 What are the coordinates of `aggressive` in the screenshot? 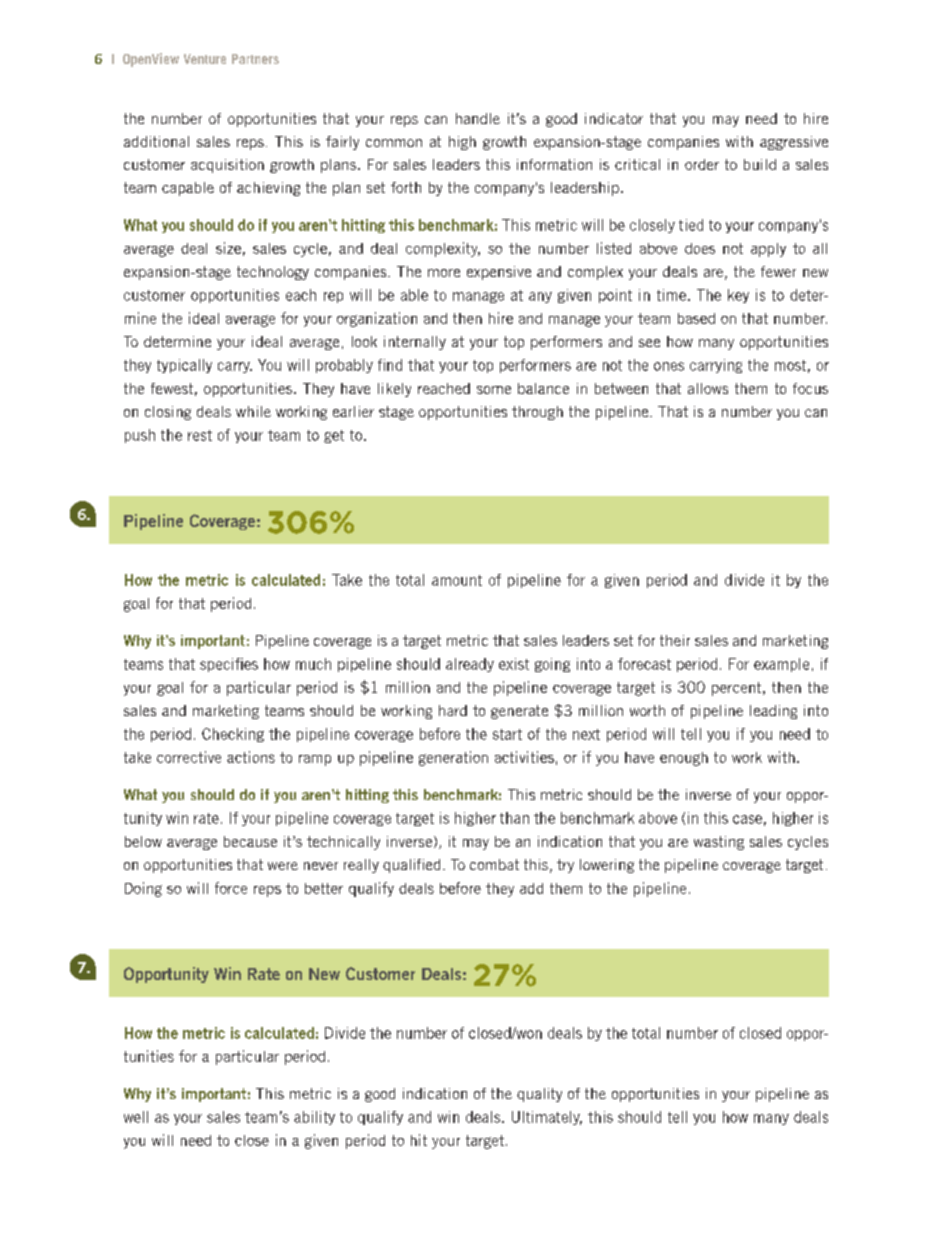 It's located at (794, 143).
